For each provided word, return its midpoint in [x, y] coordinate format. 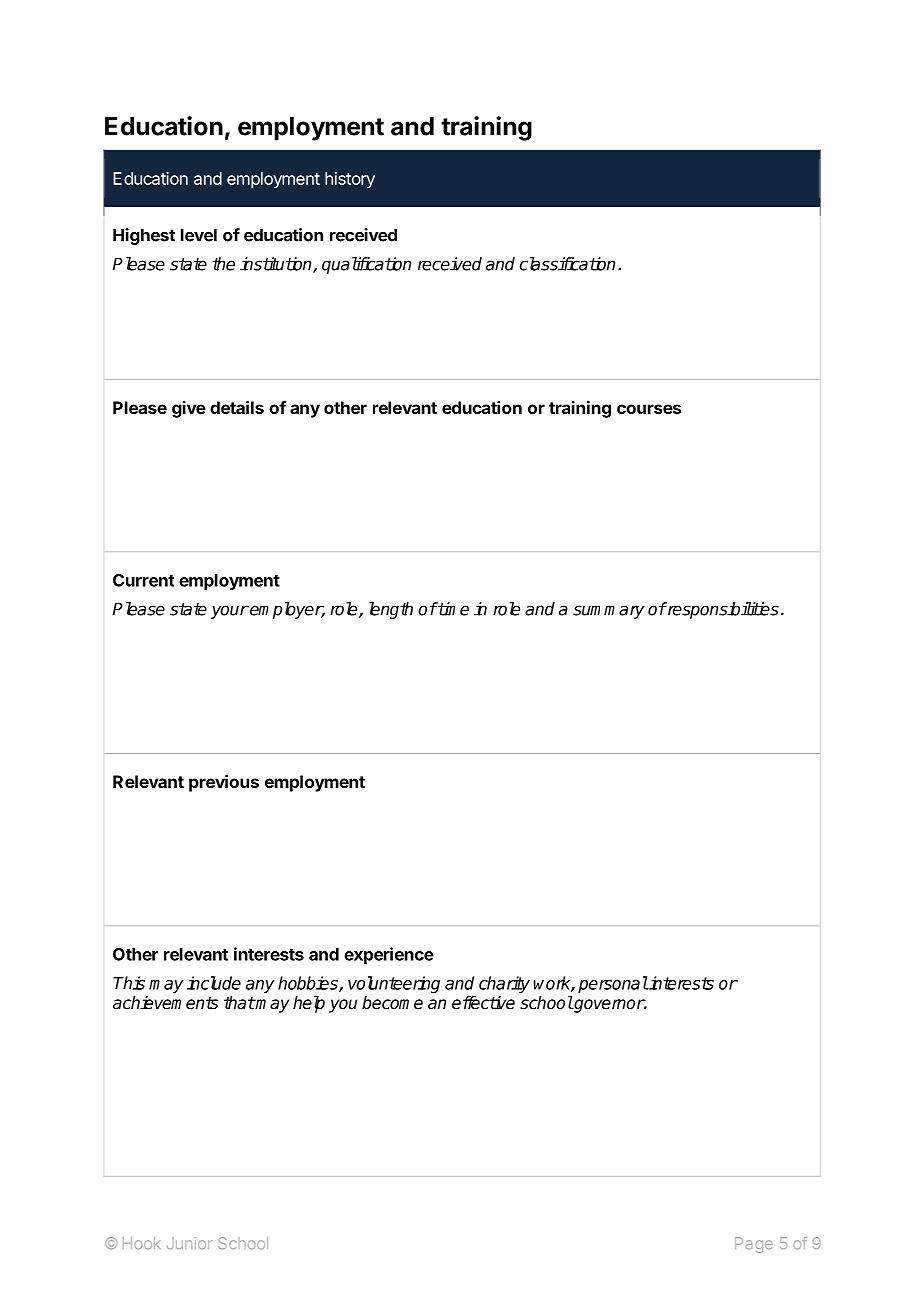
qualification [366, 265]
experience [389, 955]
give [189, 409]
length [391, 610]
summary [608, 612]
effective [483, 1003]
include [214, 983]
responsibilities [722, 610]
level [199, 235]
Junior [189, 1243]
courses [649, 409]
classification [567, 264]
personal [613, 984]
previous [224, 783]
